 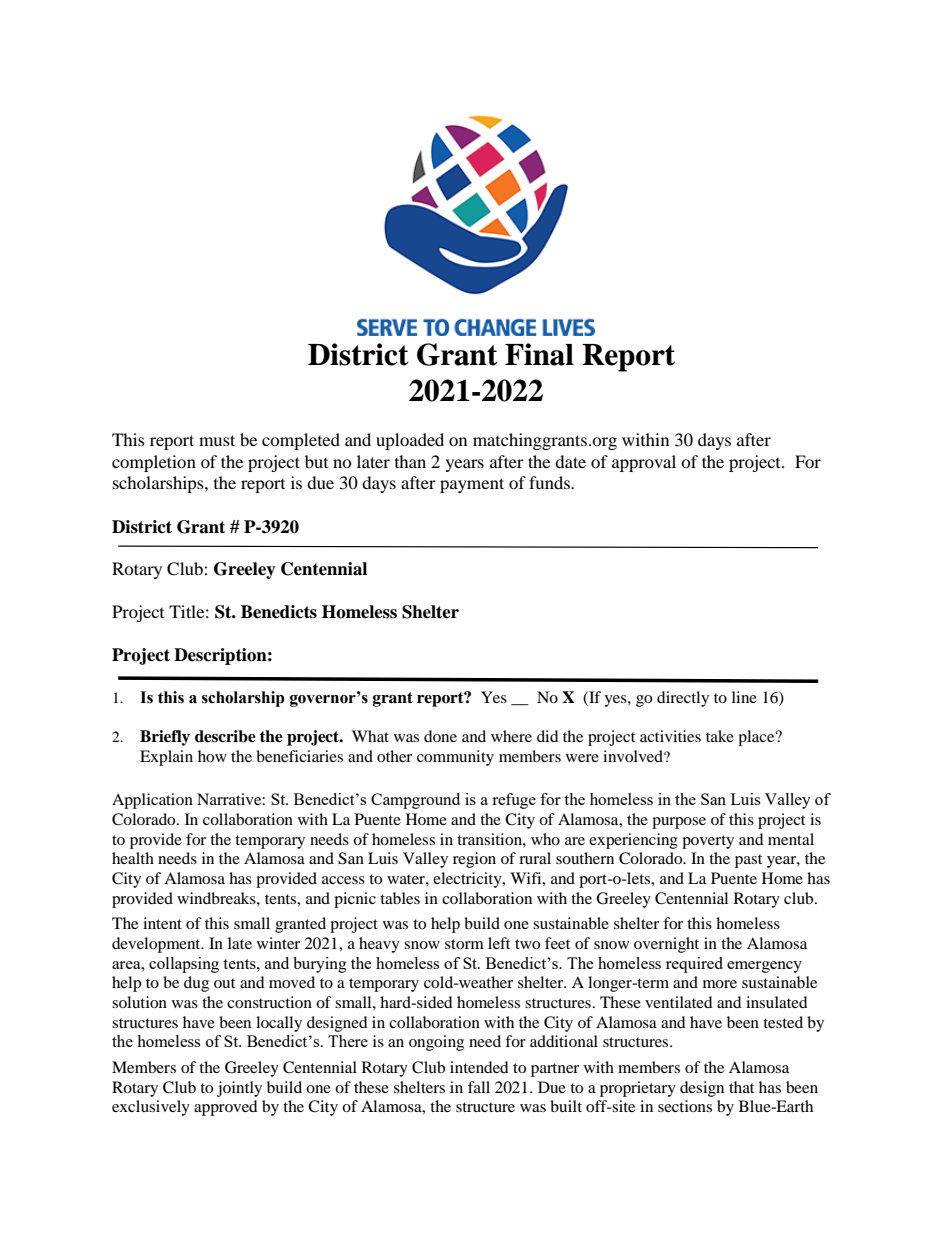 I want to click on storm, so click(x=464, y=944).
